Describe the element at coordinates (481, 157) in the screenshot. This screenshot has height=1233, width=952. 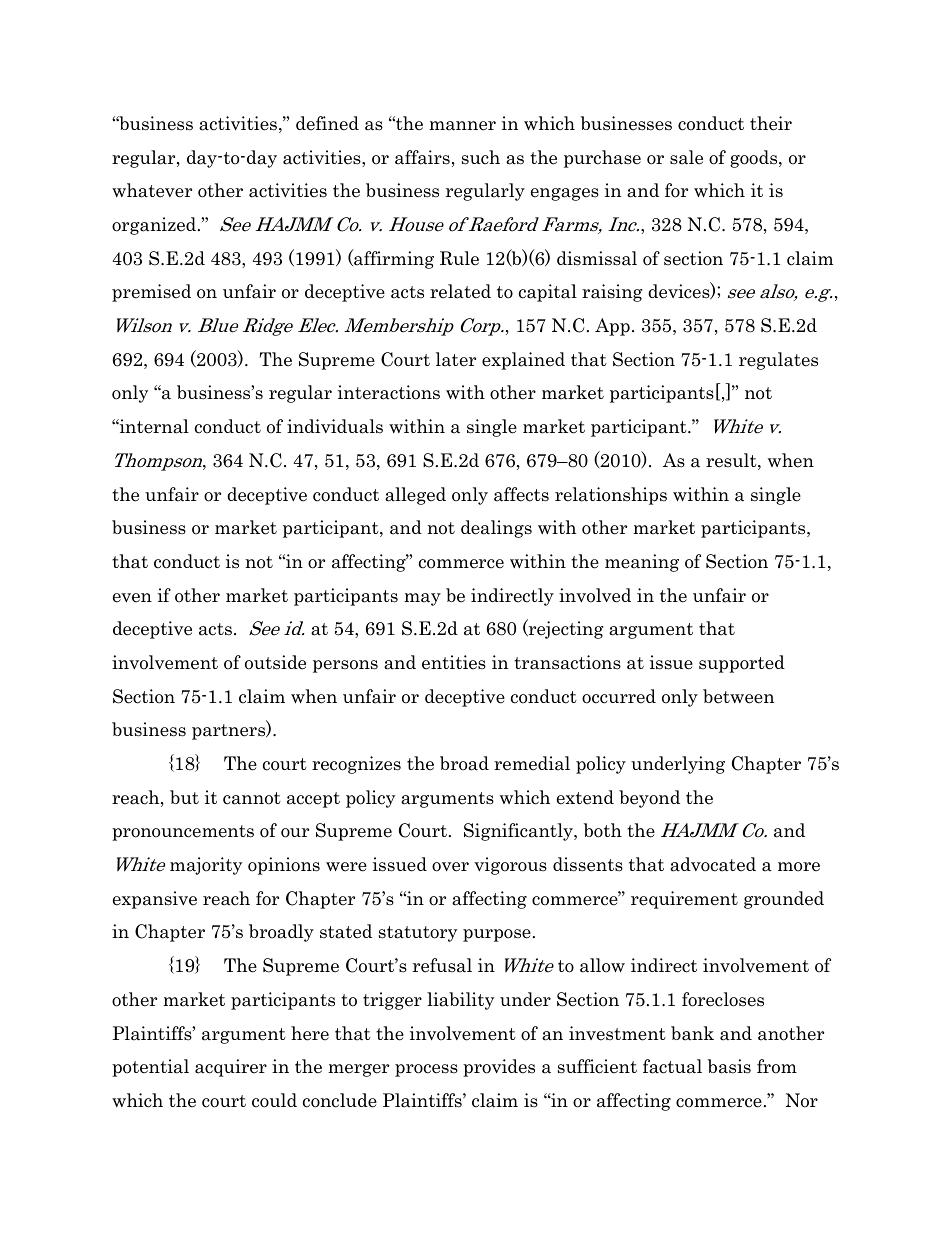
I see `such` at that location.
